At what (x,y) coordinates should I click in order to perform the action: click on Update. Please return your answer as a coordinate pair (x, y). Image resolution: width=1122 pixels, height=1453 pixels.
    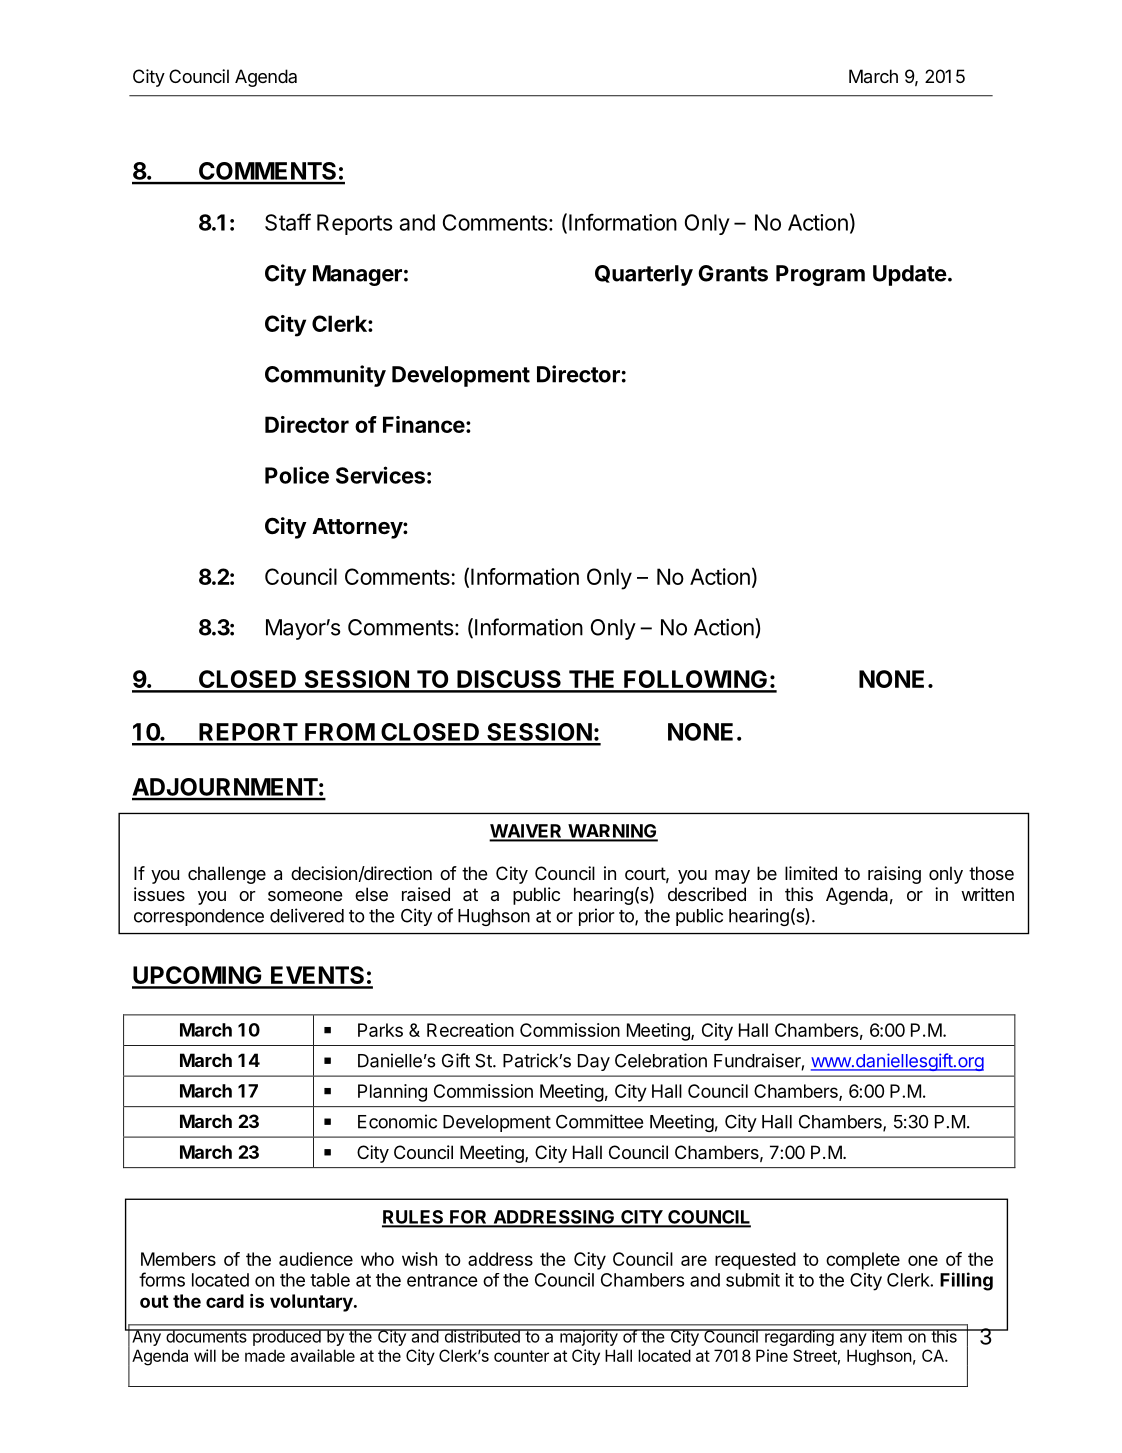
    Looking at the image, I should click on (910, 275).
